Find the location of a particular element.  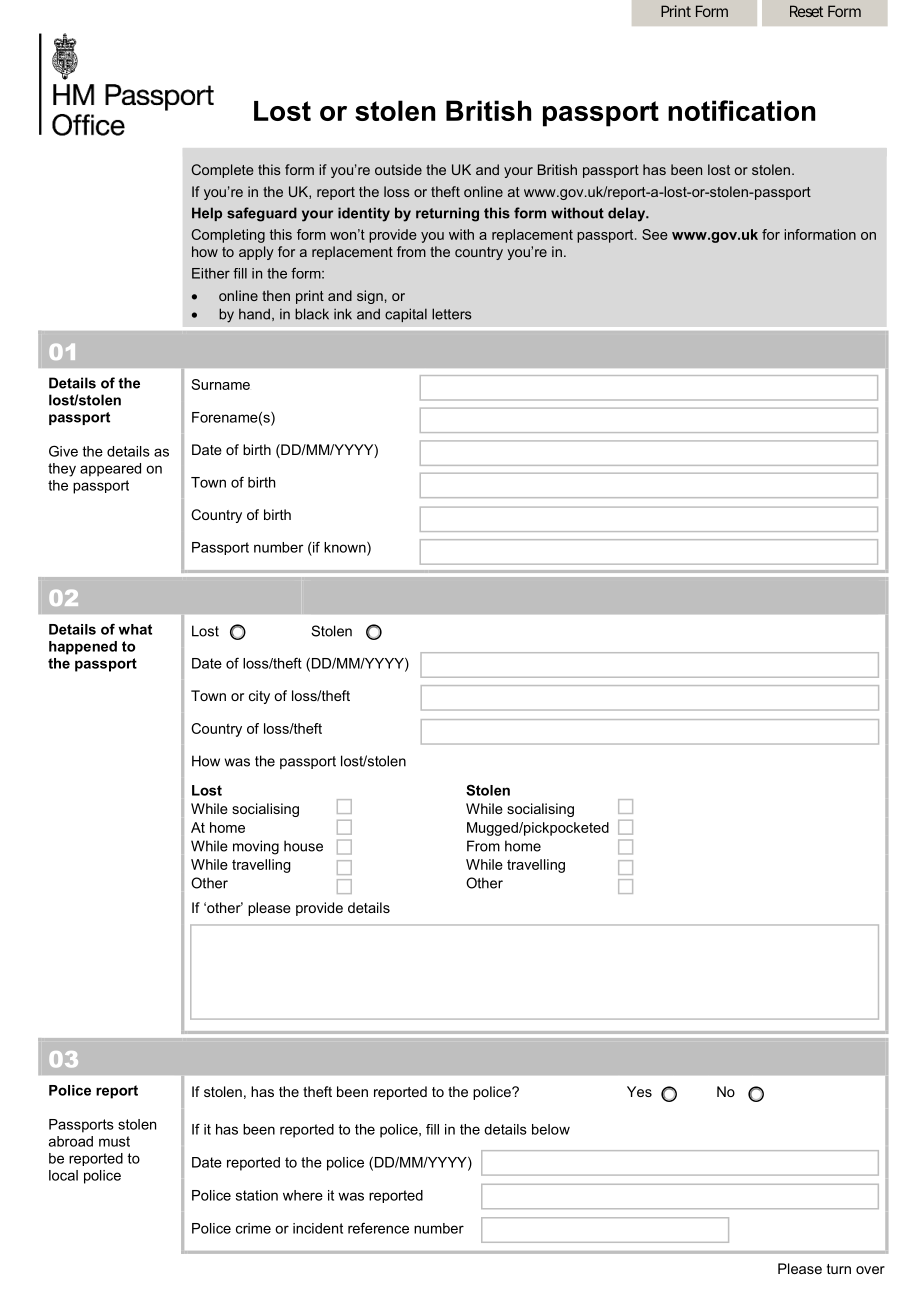

known is located at coordinates (346, 548).
